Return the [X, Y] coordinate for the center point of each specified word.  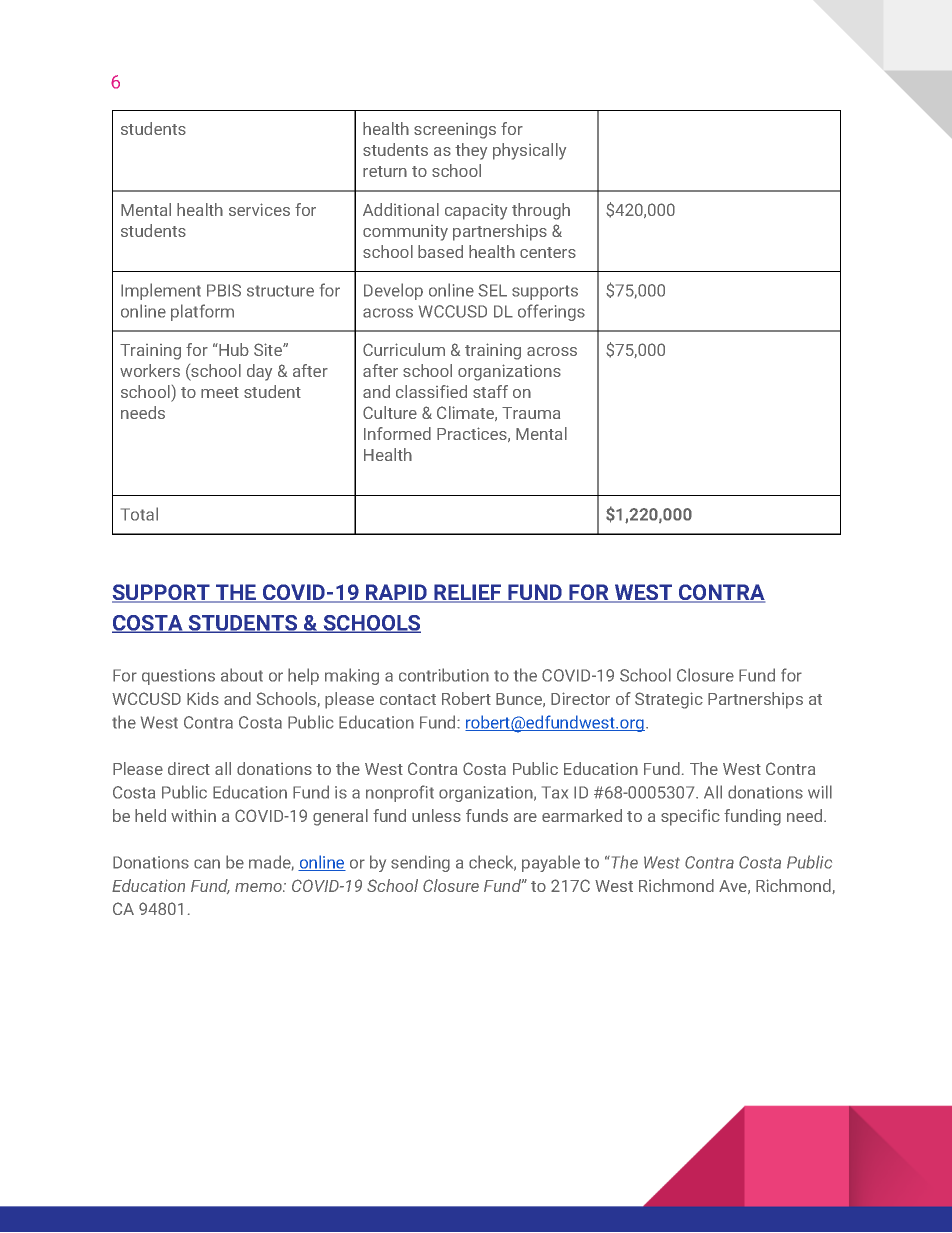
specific [690, 817]
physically [529, 151]
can [207, 864]
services [259, 209]
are [525, 817]
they [471, 151]
